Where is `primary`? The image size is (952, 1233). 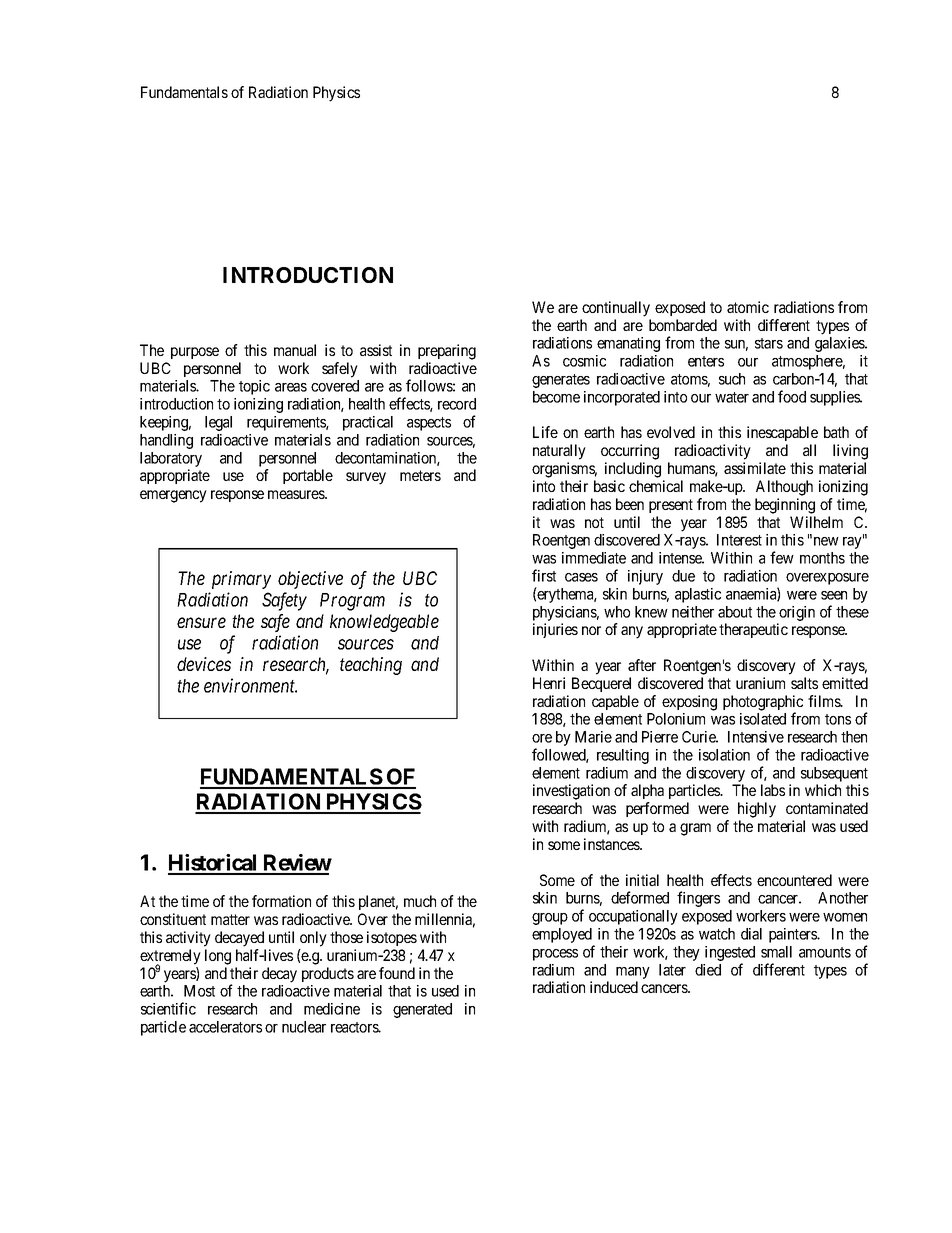 primary is located at coordinates (241, 580).
